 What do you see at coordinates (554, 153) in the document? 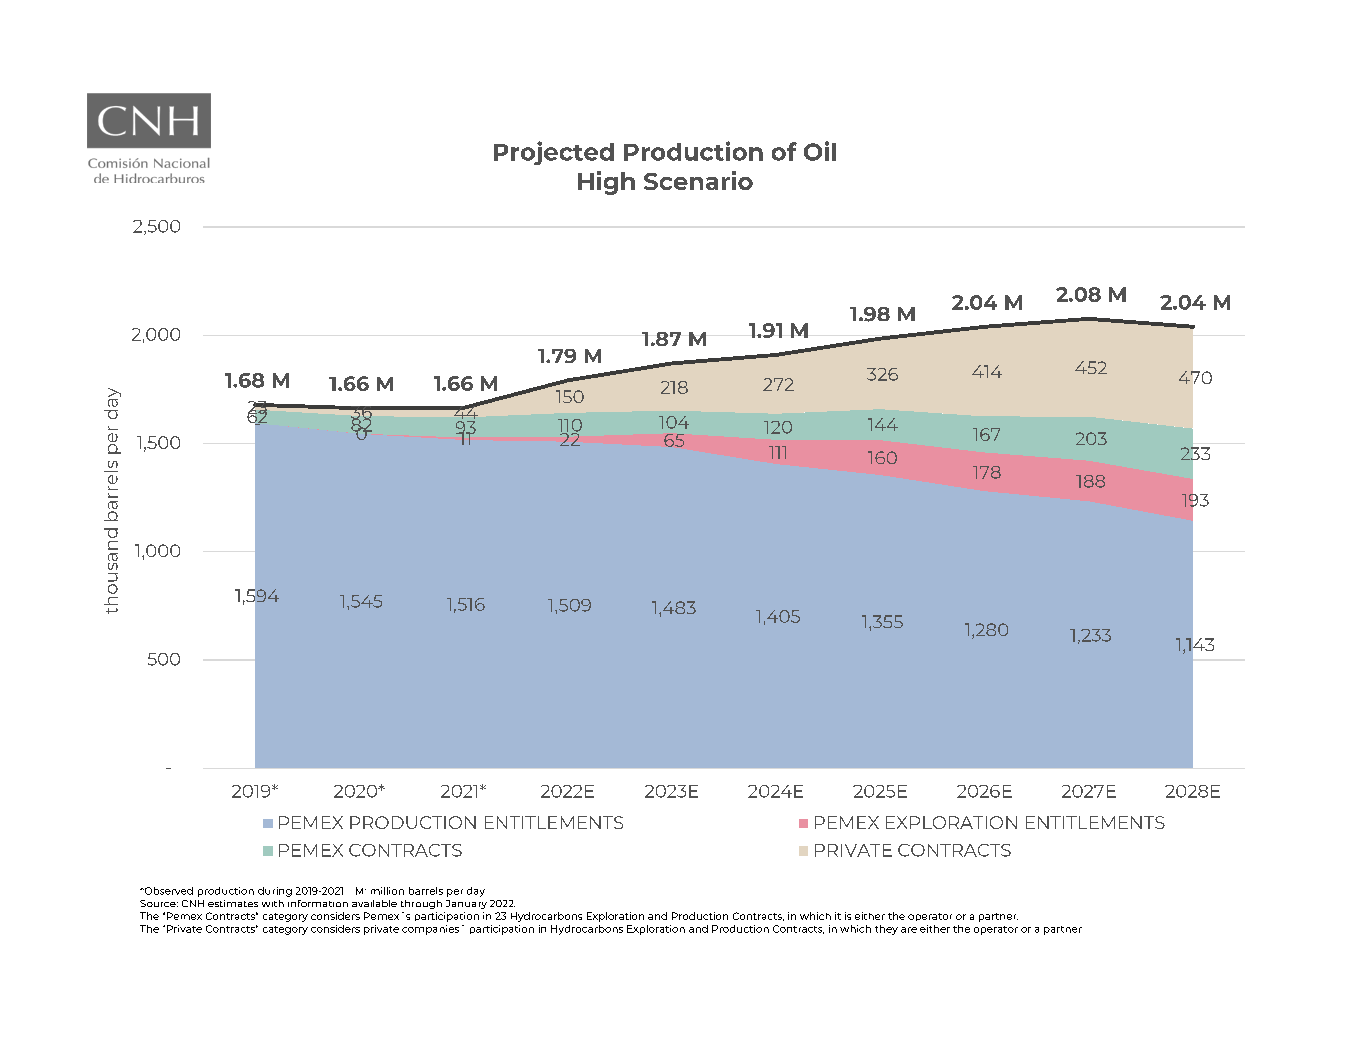
I see `Projected` at bounding box center [554, 153].
